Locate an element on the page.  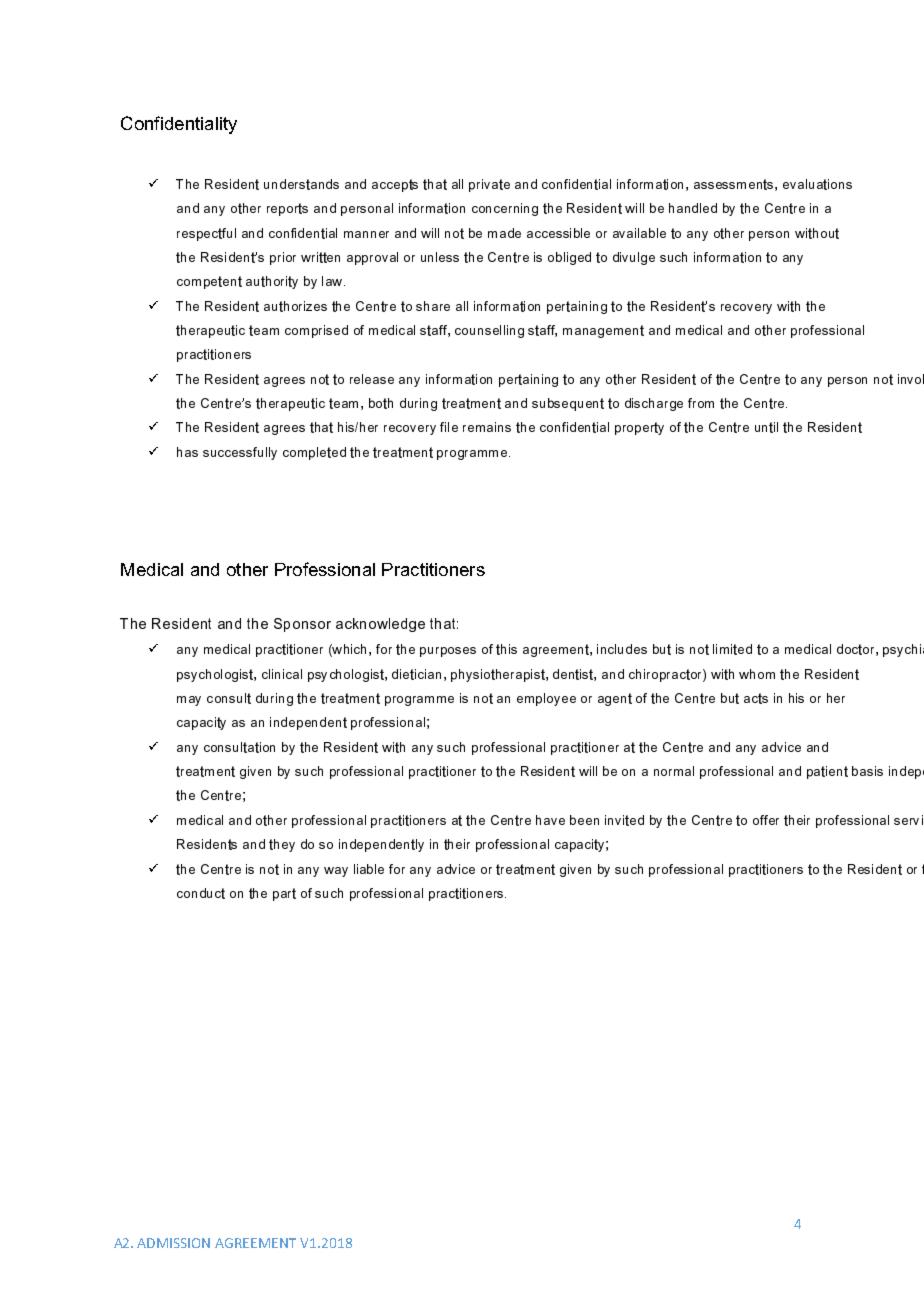
reports is located at coordinates (287, 209).
